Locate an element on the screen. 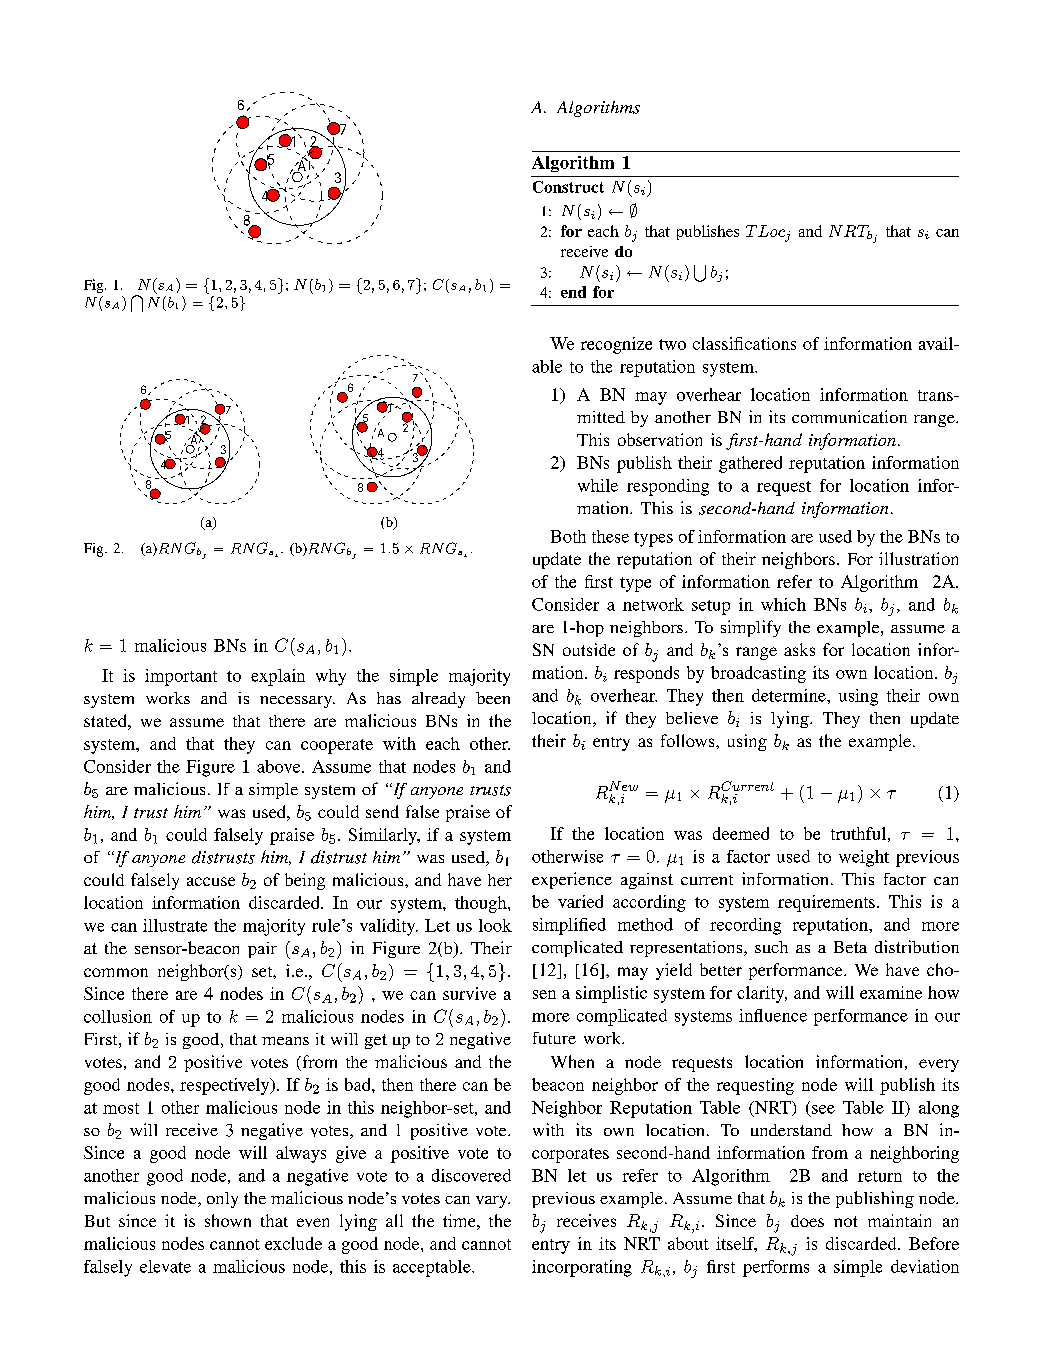 Image resolution: width=1043 pixels, height=1350 pixels. important is located at coordinates (181, 677).
